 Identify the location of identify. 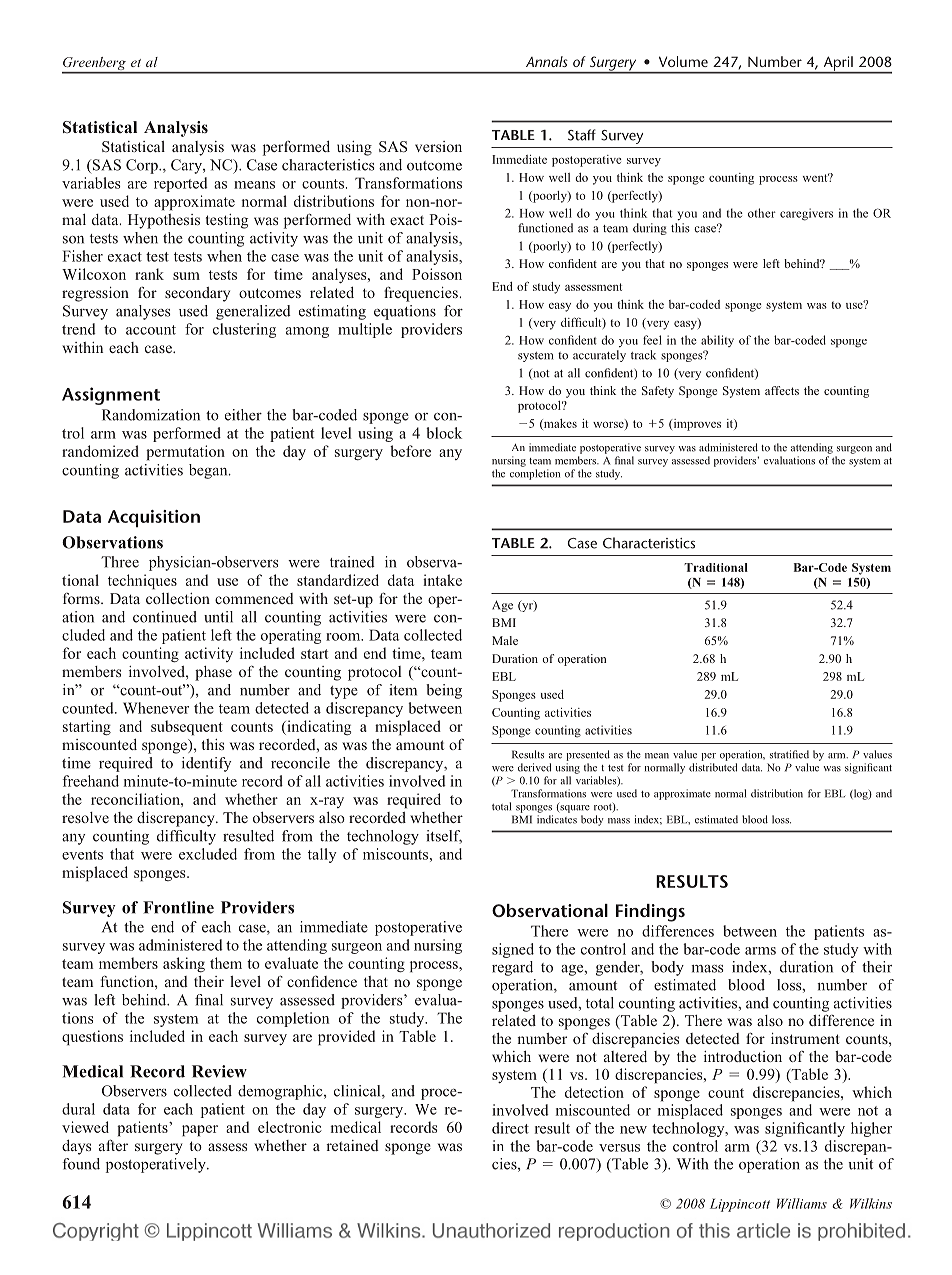
(206, 764).
